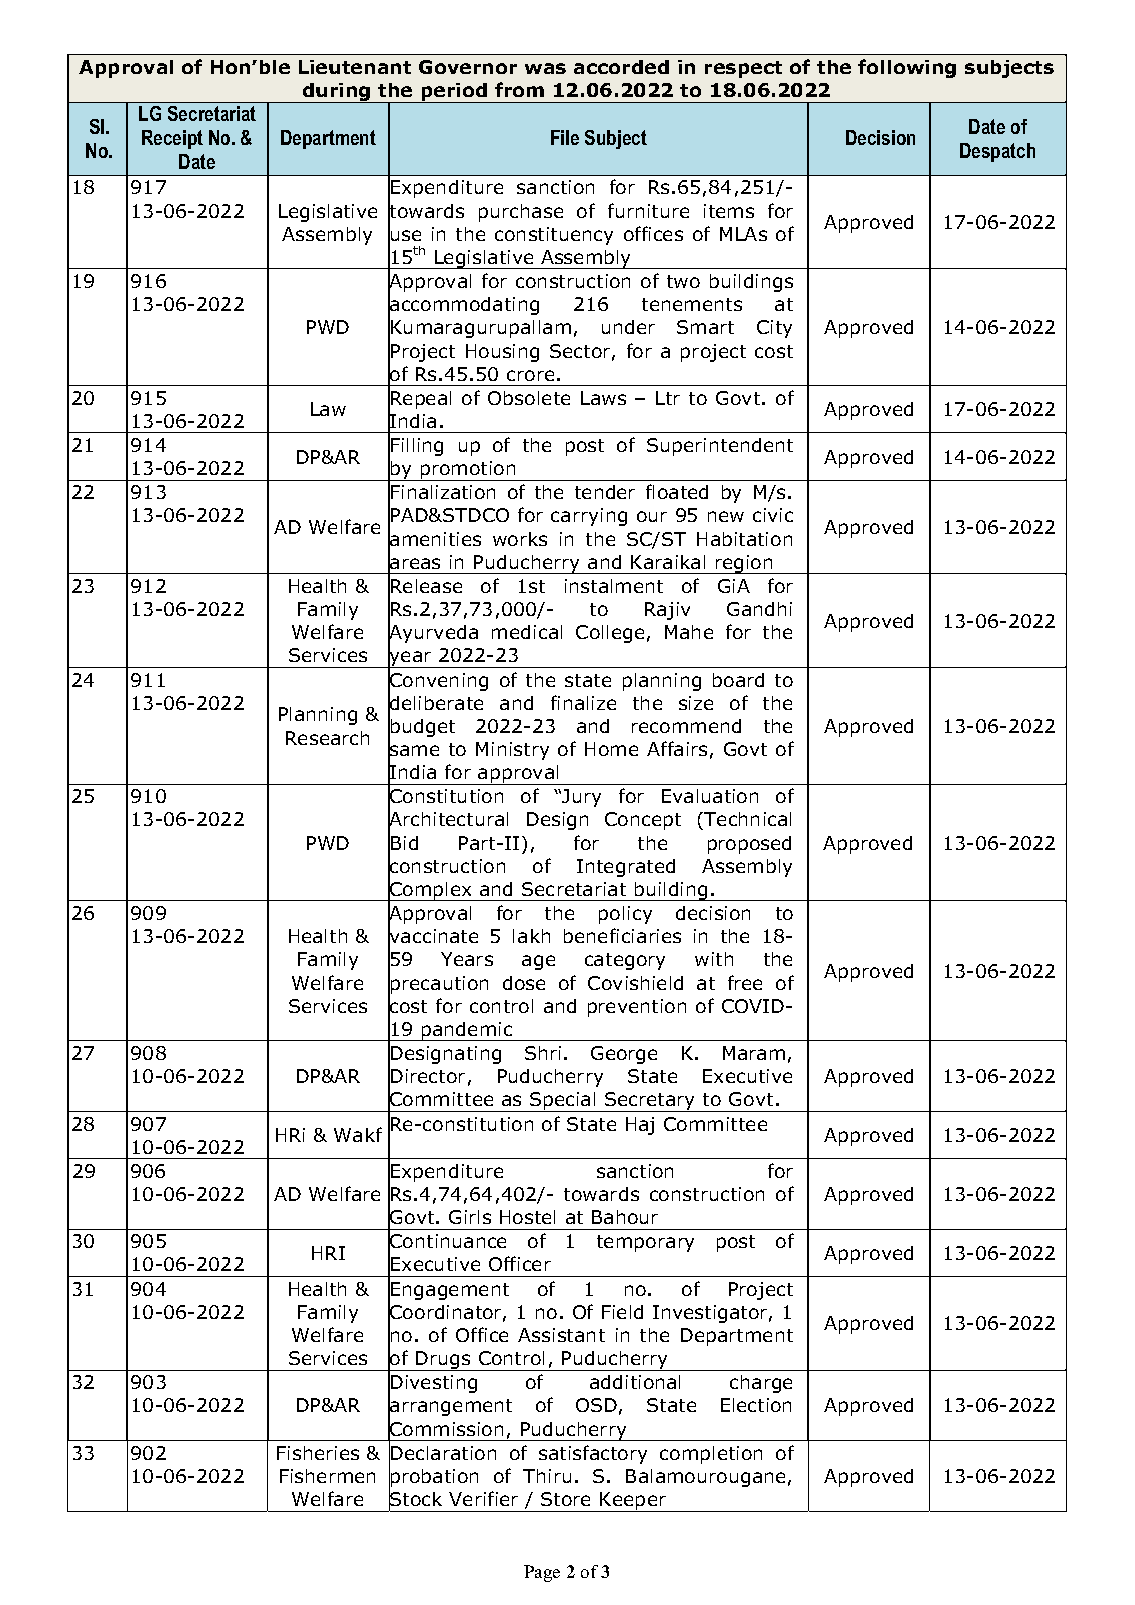 The width and height of the screenshot is (1135, 1605). What do you see at coordinates (327, 738) in the screenshot?
I see `Research` at bounding box center [327, 738].
